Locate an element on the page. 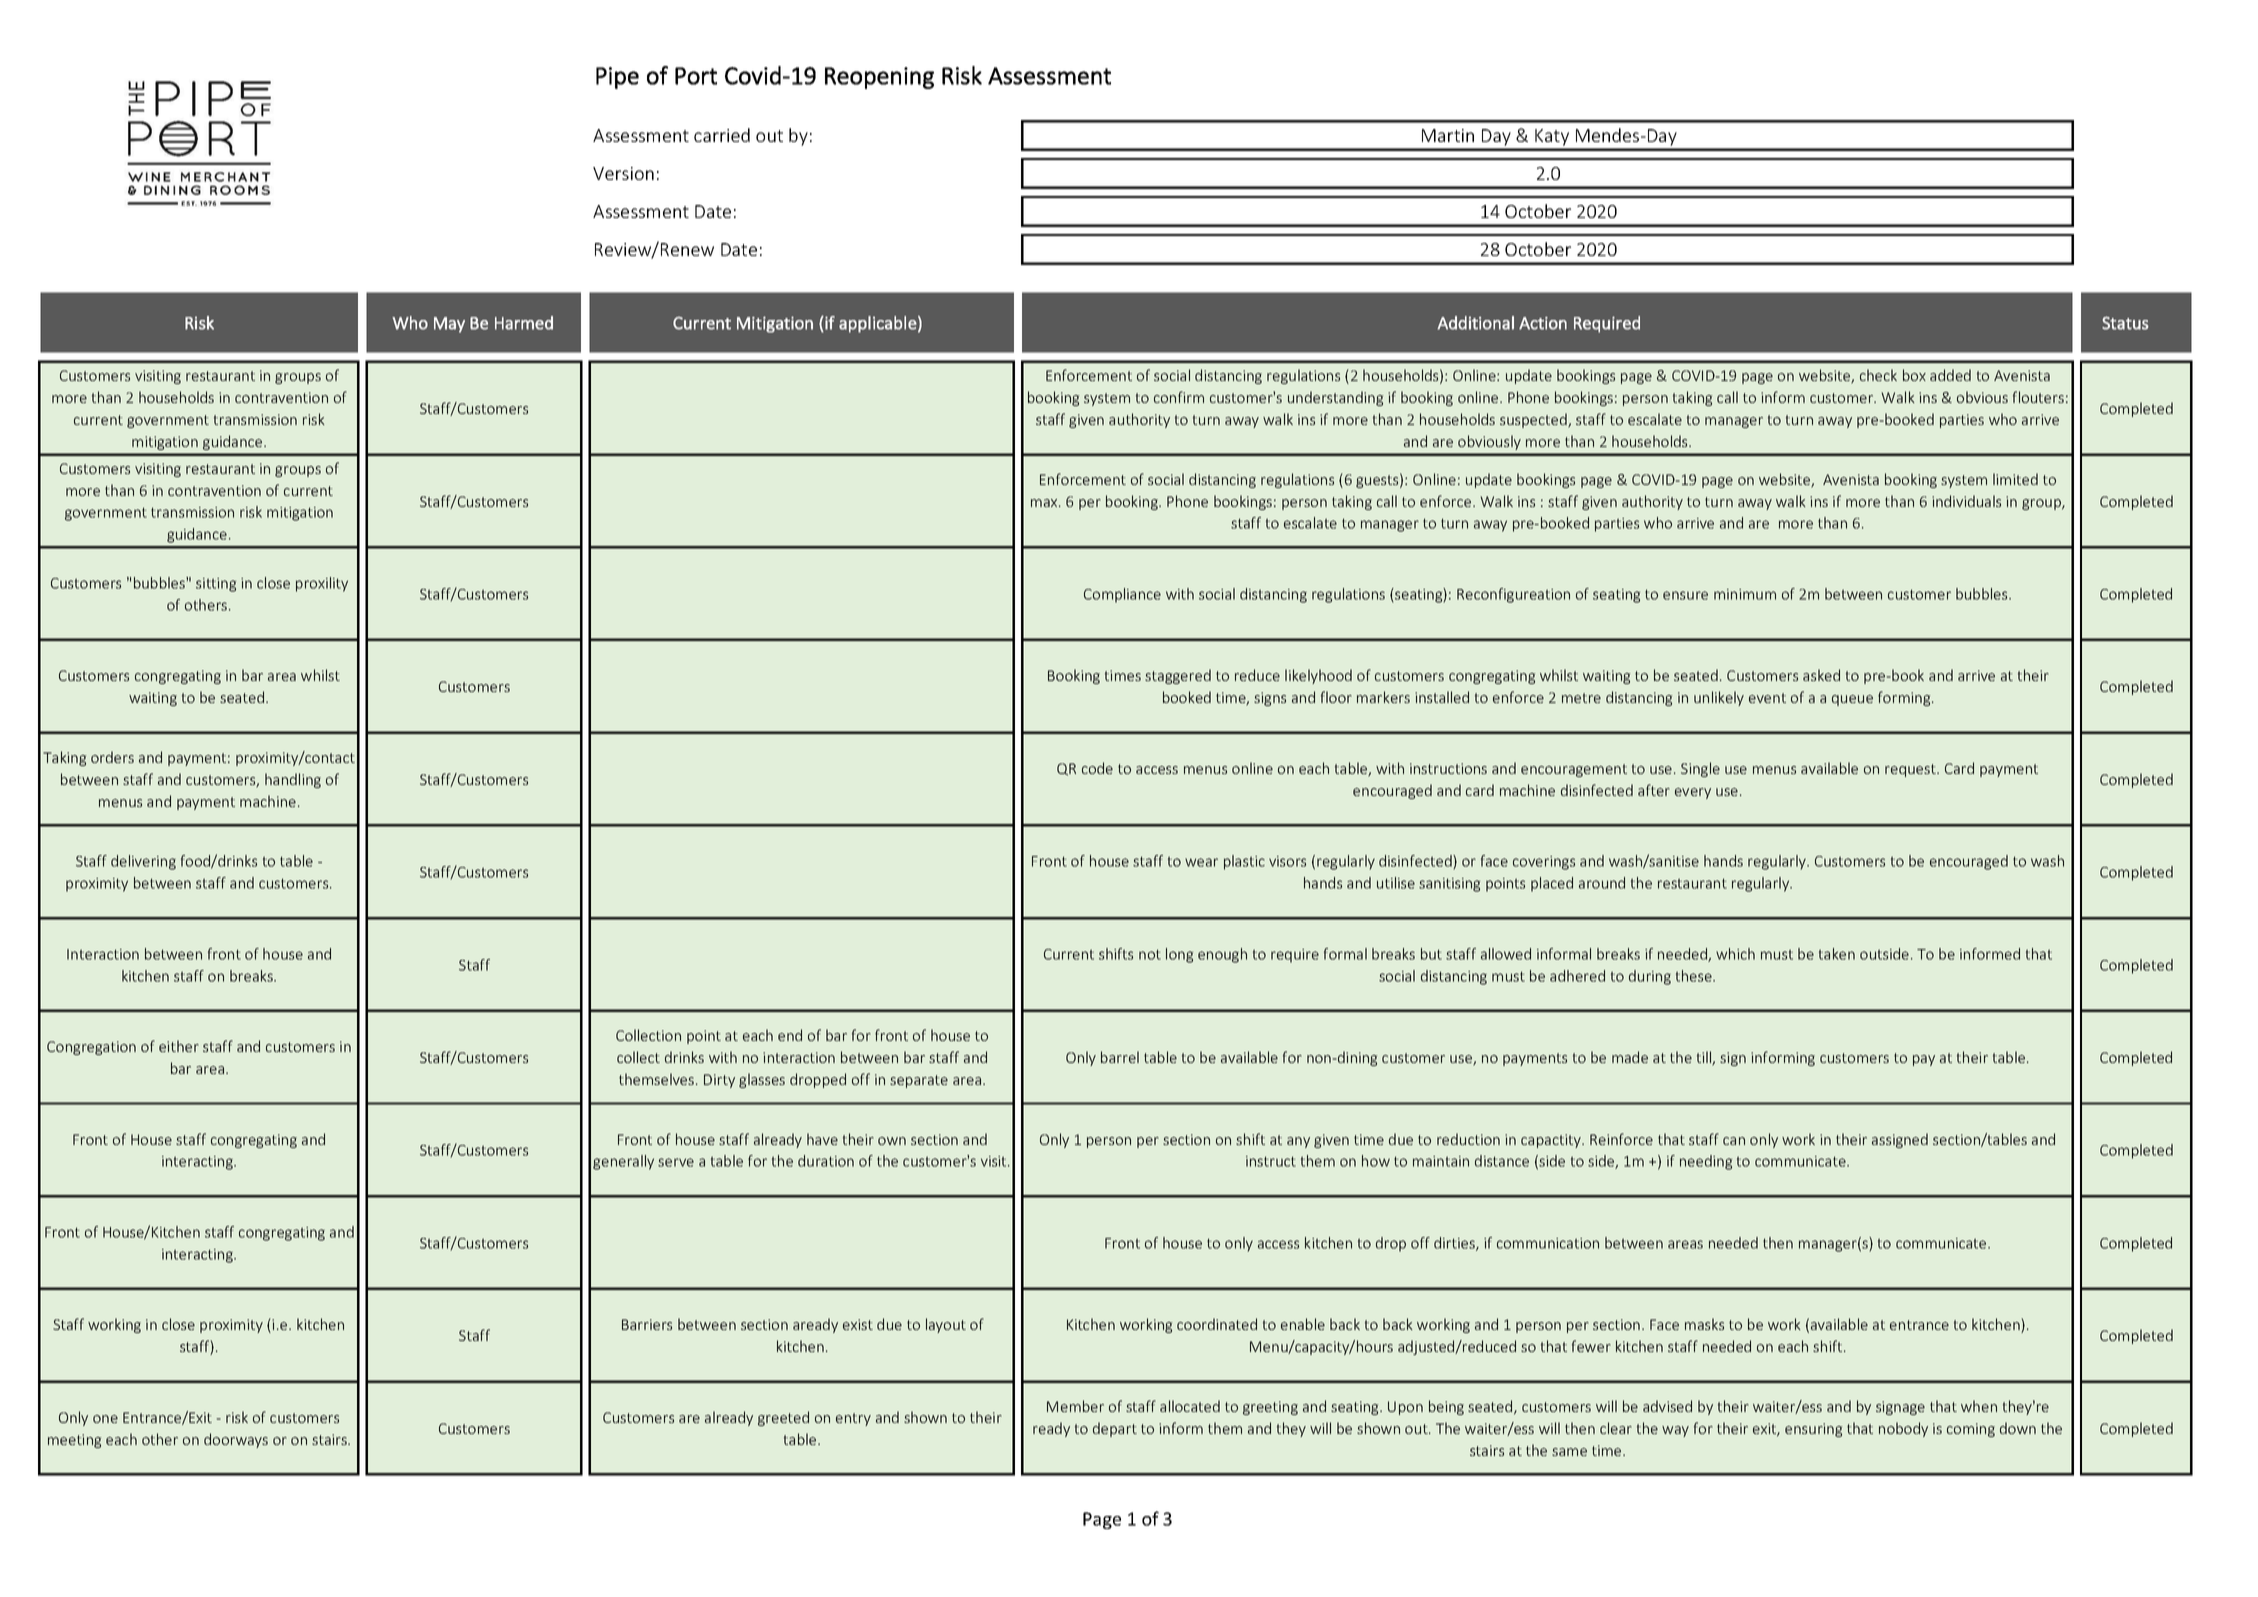 Image resolution: width=2258 pixels, height=1597 pixels. Pipe is located at coordinates (617, 78).
